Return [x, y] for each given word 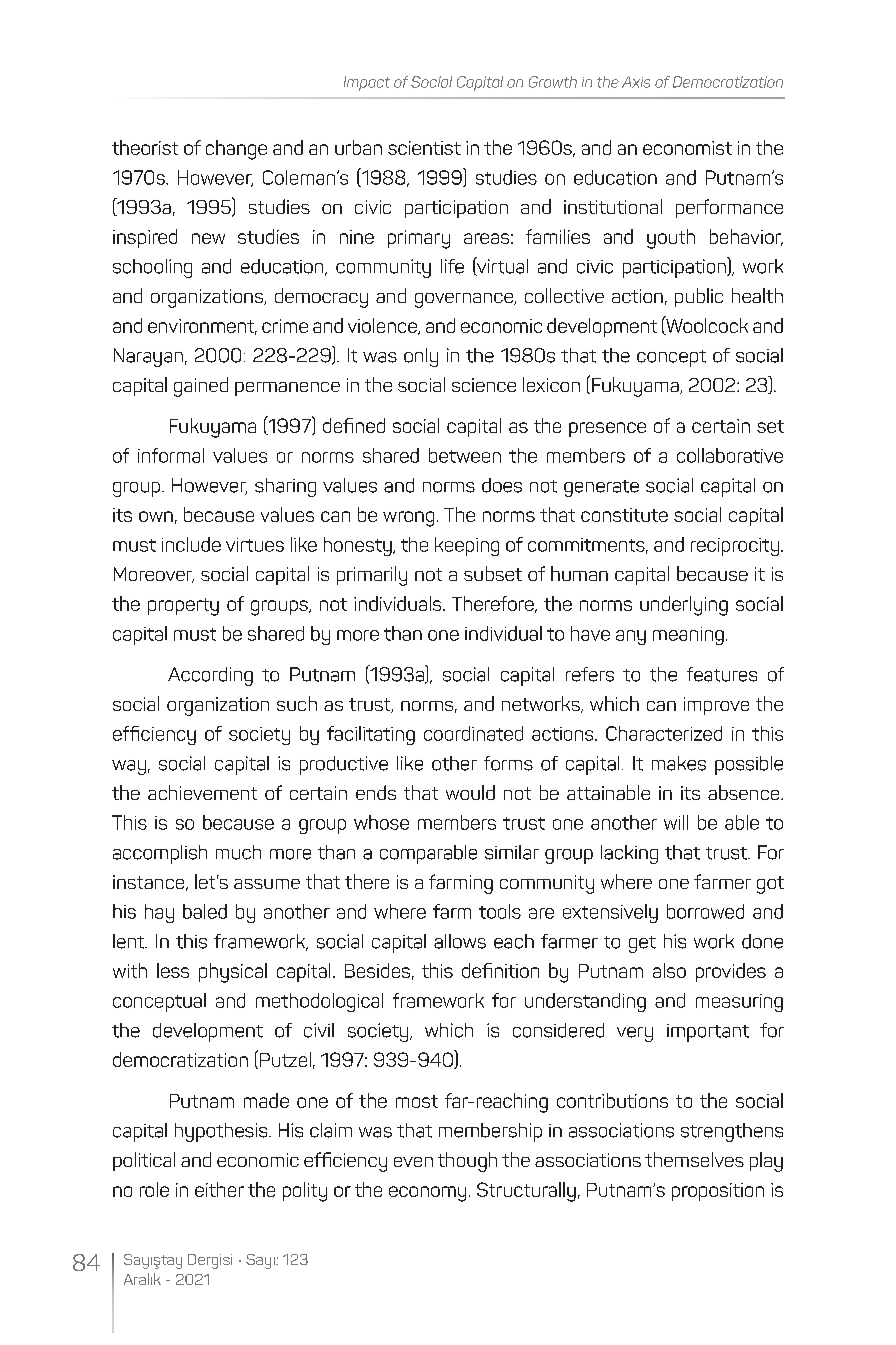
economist [687, 148]
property [183, 607]
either [219, 1189]
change [236, 150]
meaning [688, 636]
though [467, 1162]
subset [493, 573]
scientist [424, 148]
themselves [694, 1159]
